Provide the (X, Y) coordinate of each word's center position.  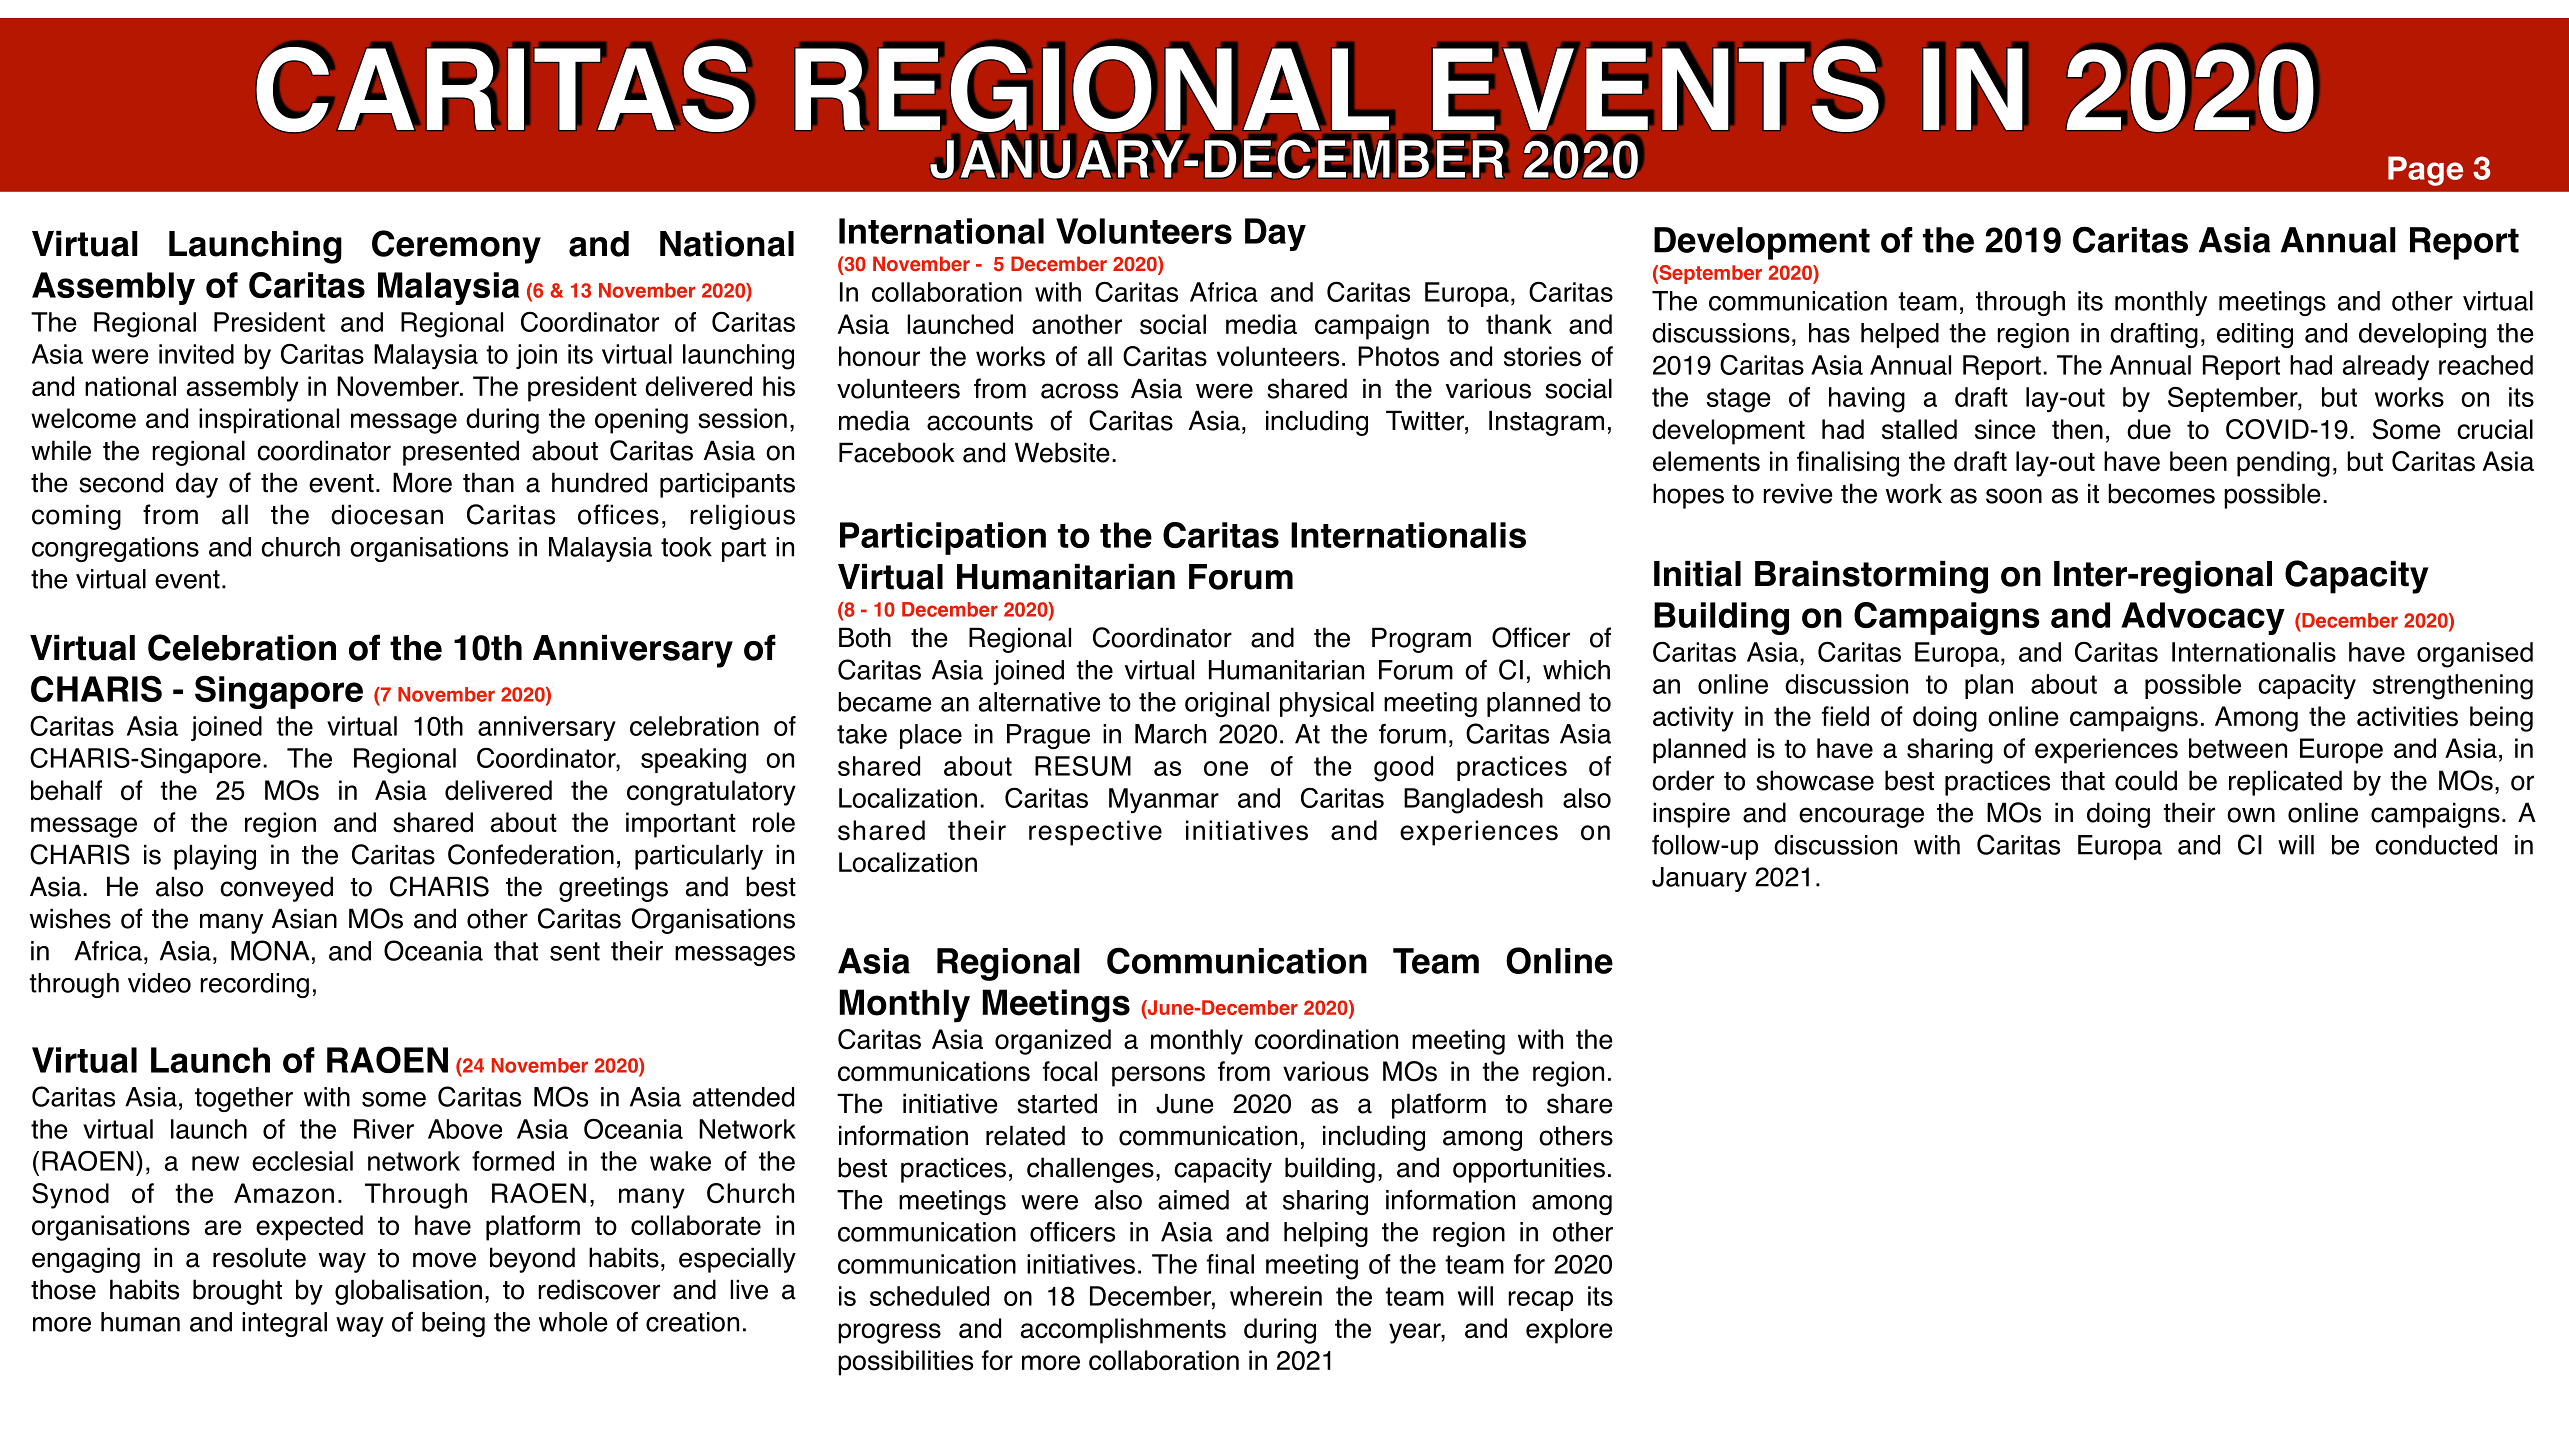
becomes (2161, 493)
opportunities (1529, 1170)
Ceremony (456, 247)
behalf (66, 790)
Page (2425, 171)
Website (1062, 452)
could (2146, 780)
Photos (1398, 356)
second (121, 482)
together (244, 1099)
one (1226, 768)
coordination (1326, 1039)
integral (284, 1324)
